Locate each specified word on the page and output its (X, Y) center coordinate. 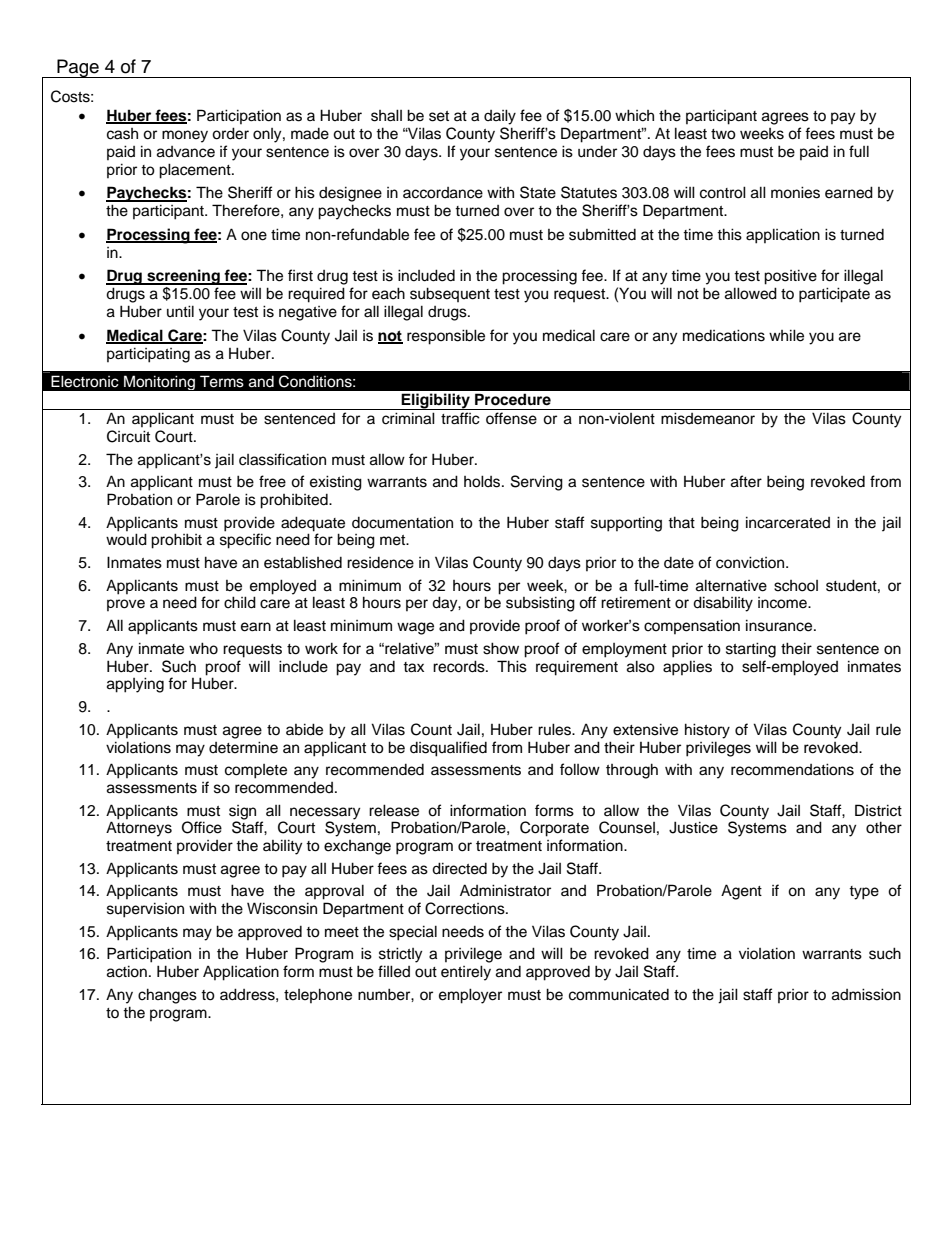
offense (511, 418)
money (185, 136)
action (127, 971)
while (786, 335)
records (460, 666)
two (723, 134)
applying (135, 685)
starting (751, 650)
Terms (222, 381)
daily (500, 117)
